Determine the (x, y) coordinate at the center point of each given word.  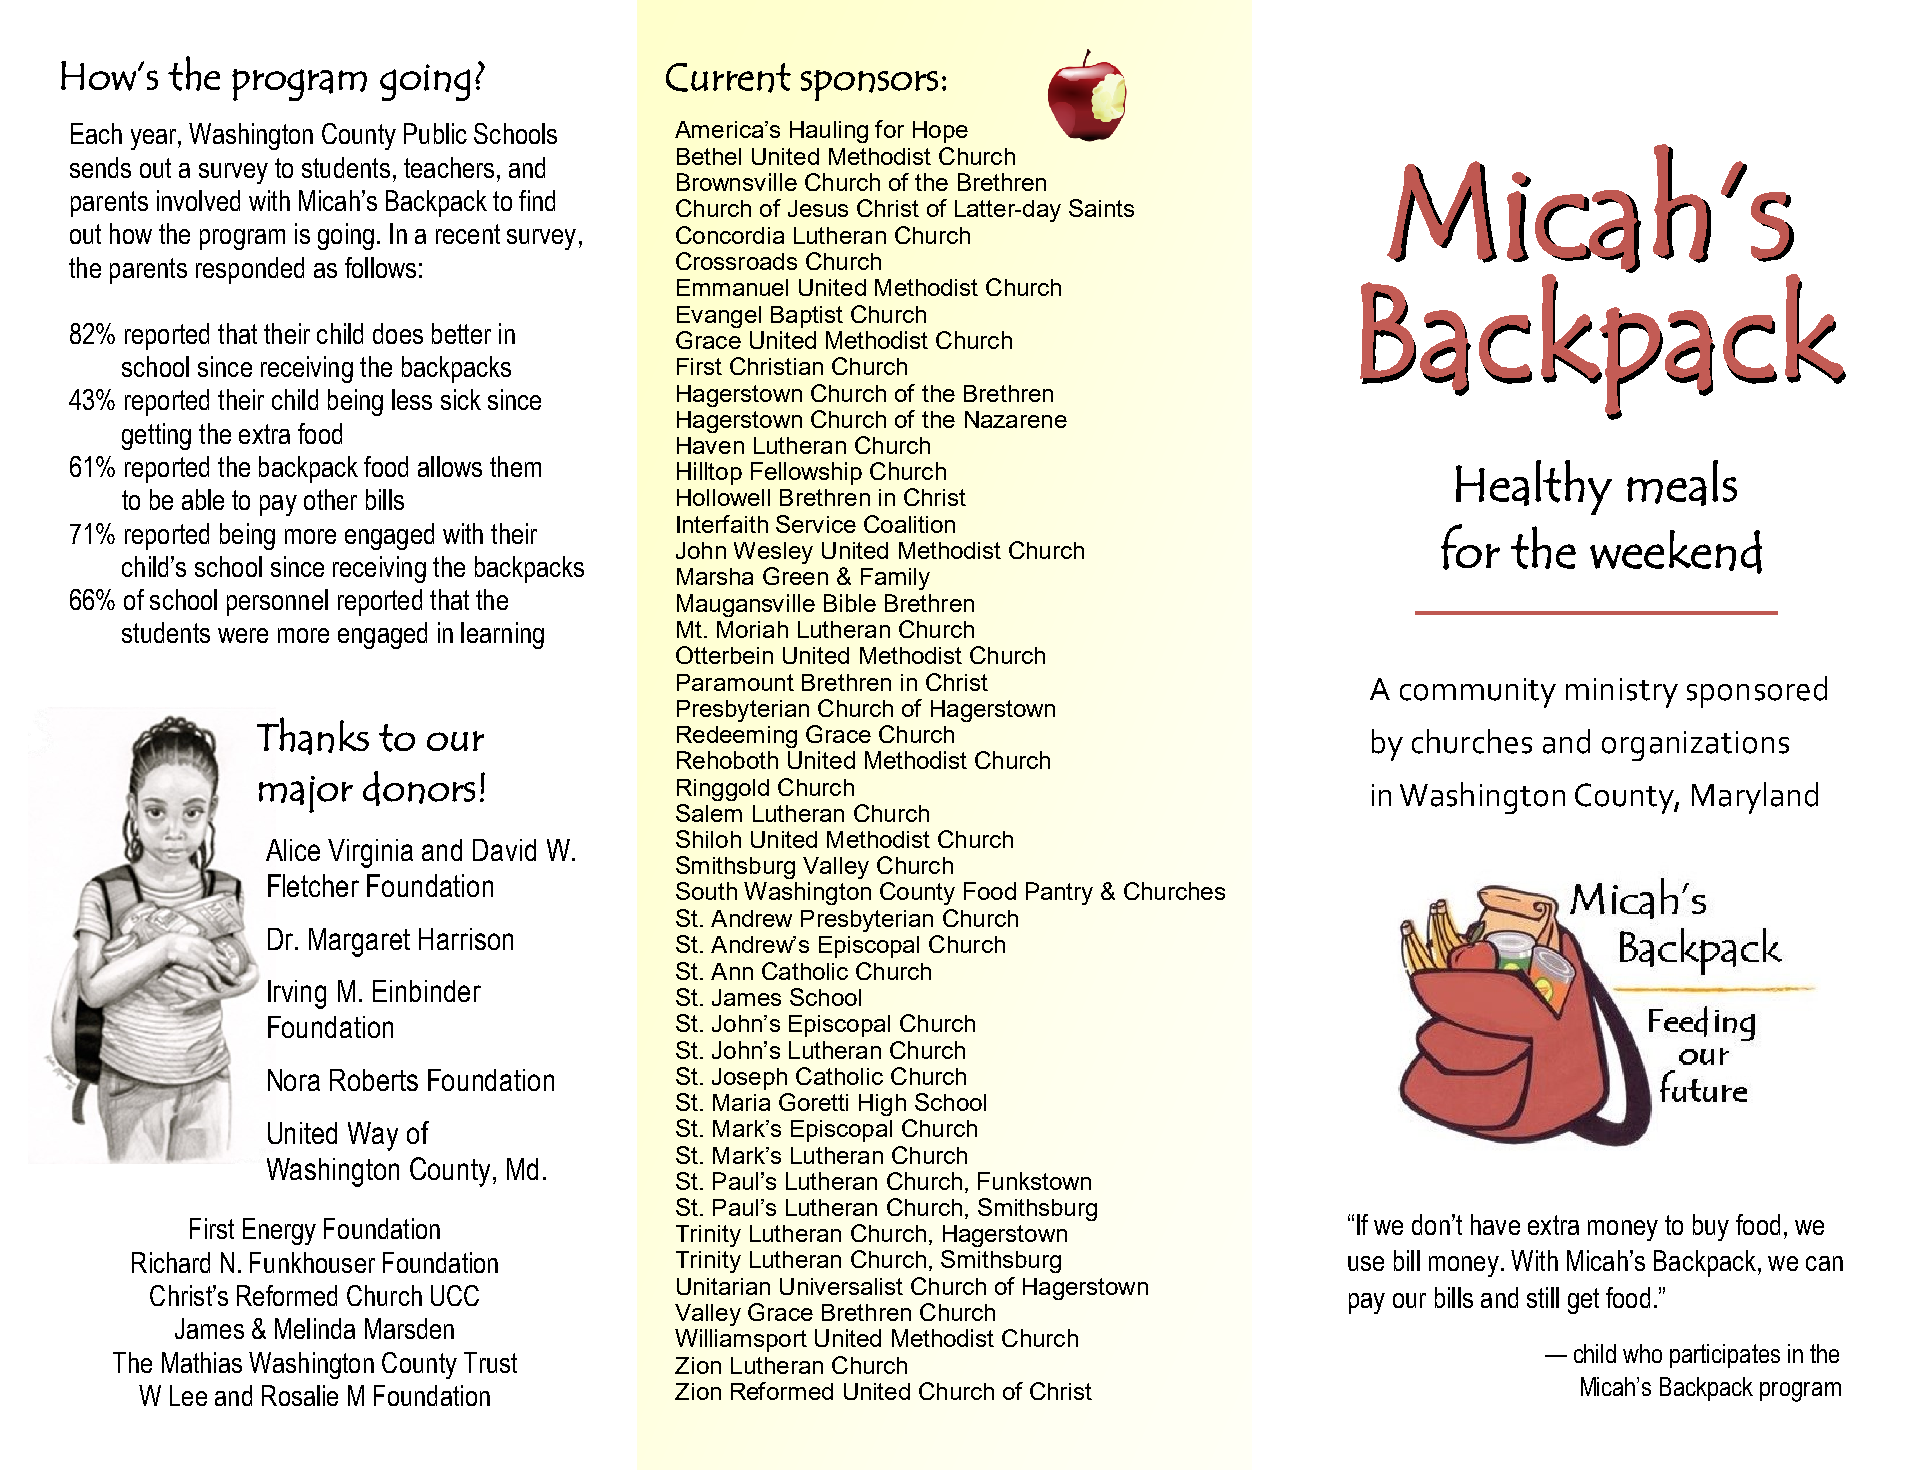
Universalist (841, 1286)
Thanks (313, 736)
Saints (1101, 208)
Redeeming (737, 737)
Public (435, 133)
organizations (1695, 746)
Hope (940, 132)
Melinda (315, 1328)
